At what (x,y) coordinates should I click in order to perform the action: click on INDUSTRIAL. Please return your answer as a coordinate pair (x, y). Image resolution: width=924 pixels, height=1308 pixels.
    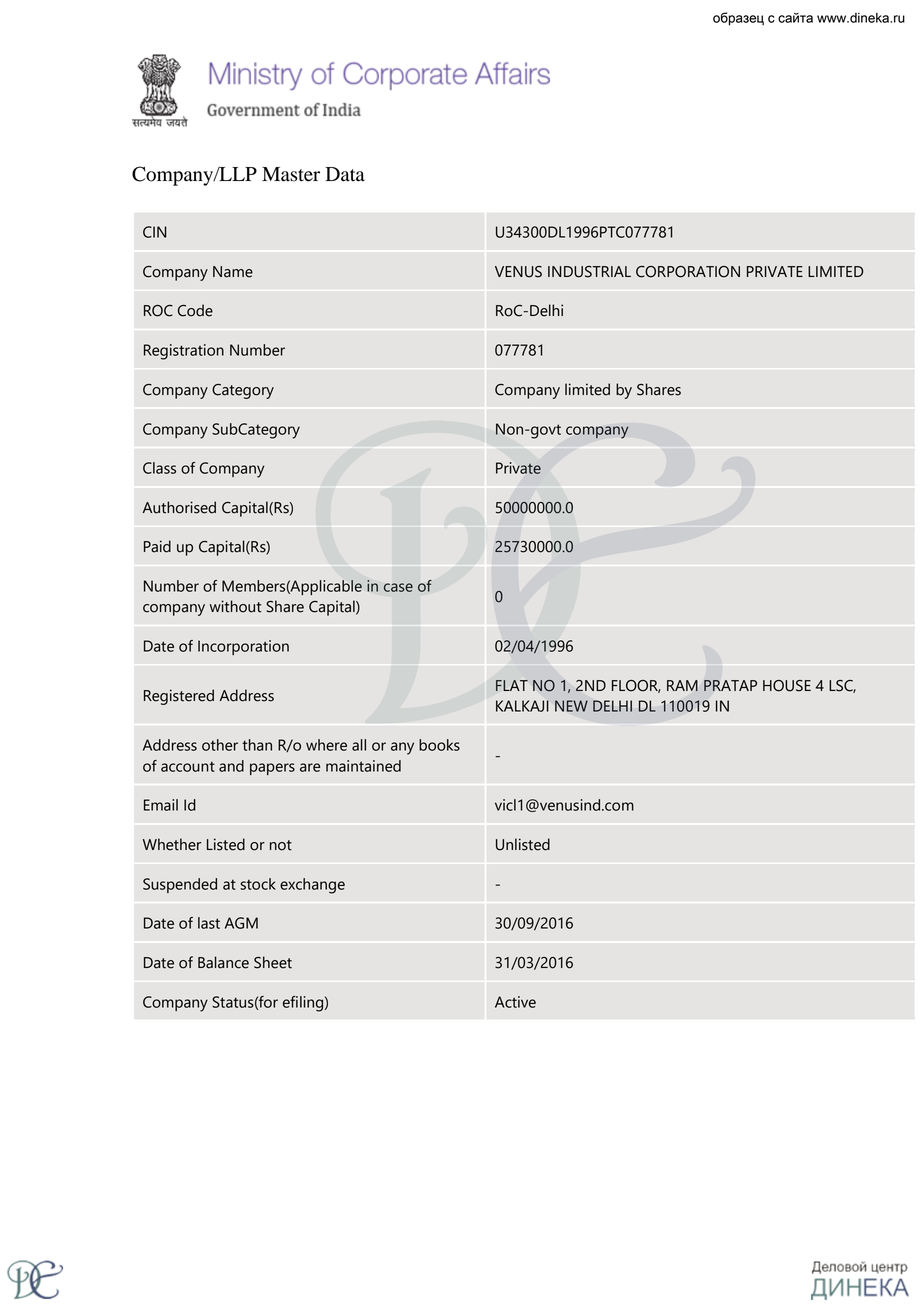
    Looking at the image, I should click on (589, 272).
